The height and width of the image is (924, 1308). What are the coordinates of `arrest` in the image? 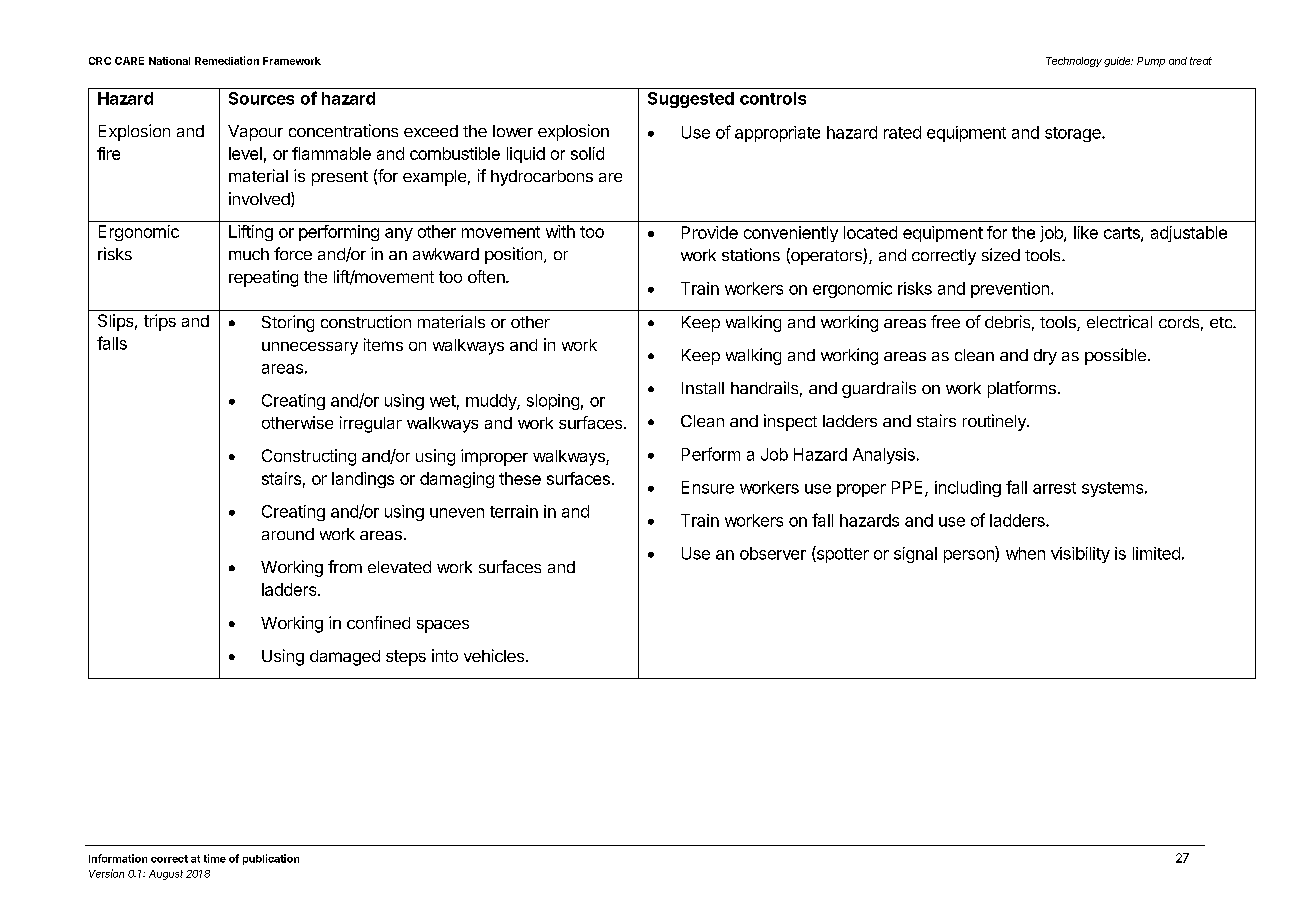 It's located at (1054, 488).
